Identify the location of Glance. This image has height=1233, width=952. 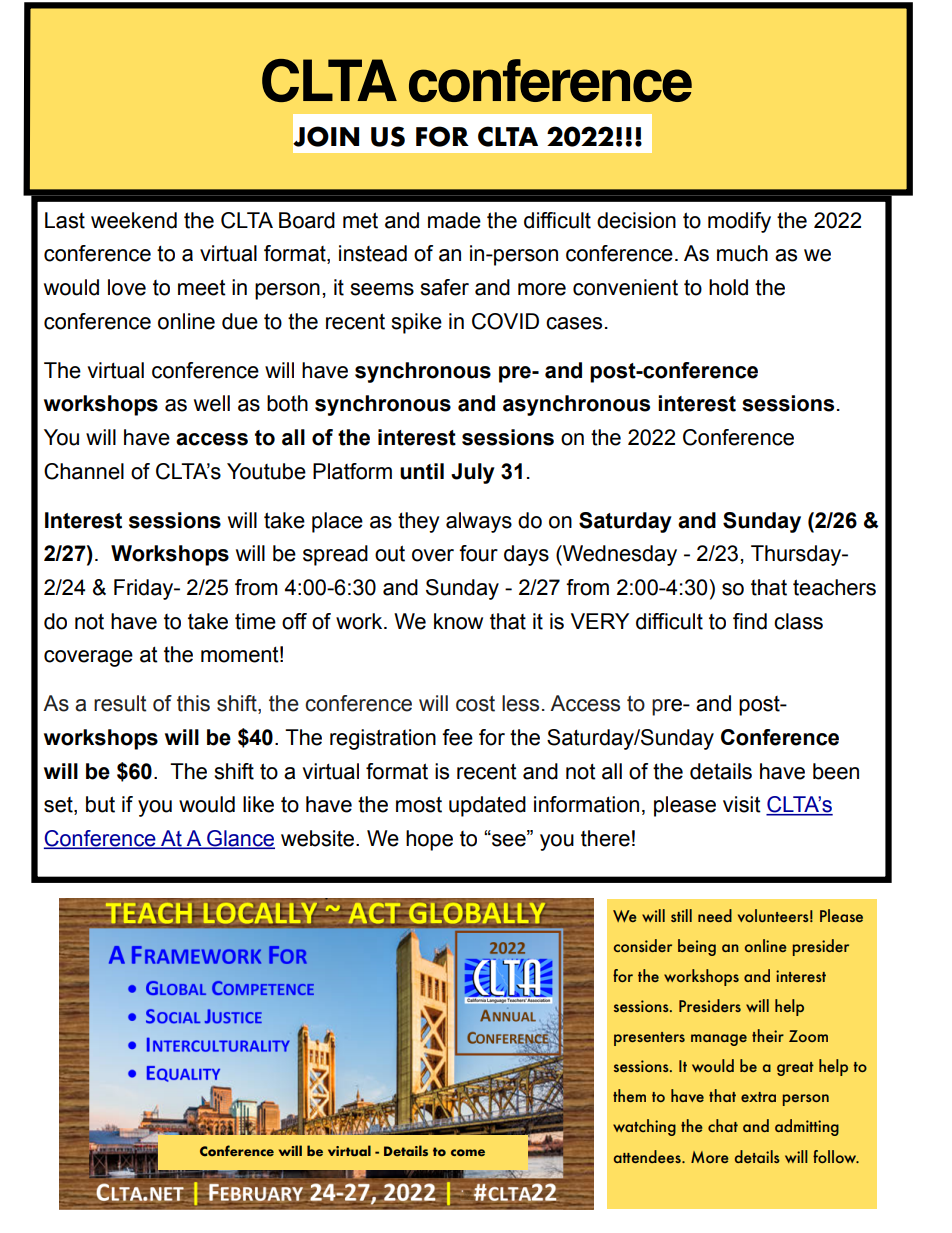
(240, 839).
